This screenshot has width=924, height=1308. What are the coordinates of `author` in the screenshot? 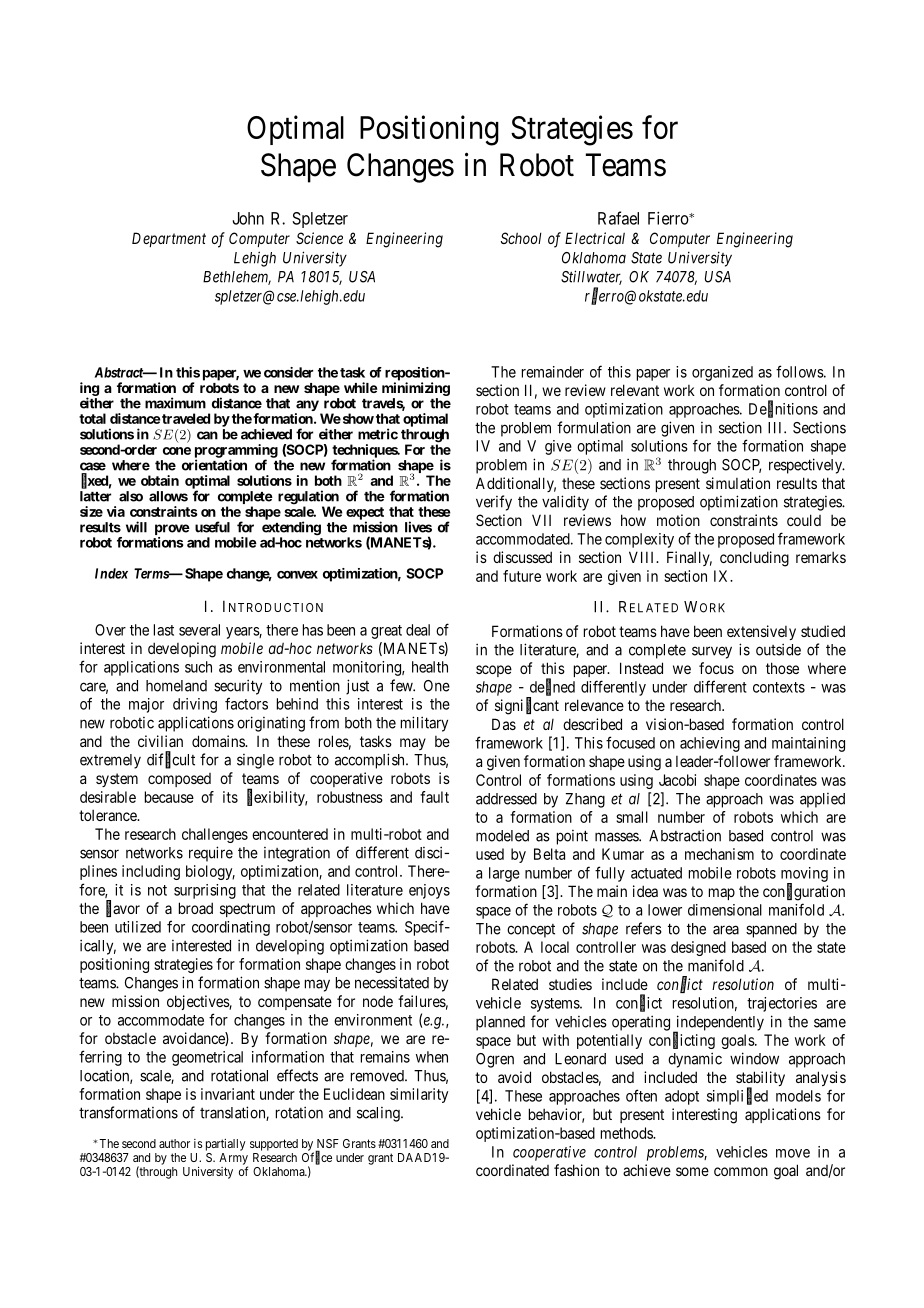 It's located at (174, 1143).
